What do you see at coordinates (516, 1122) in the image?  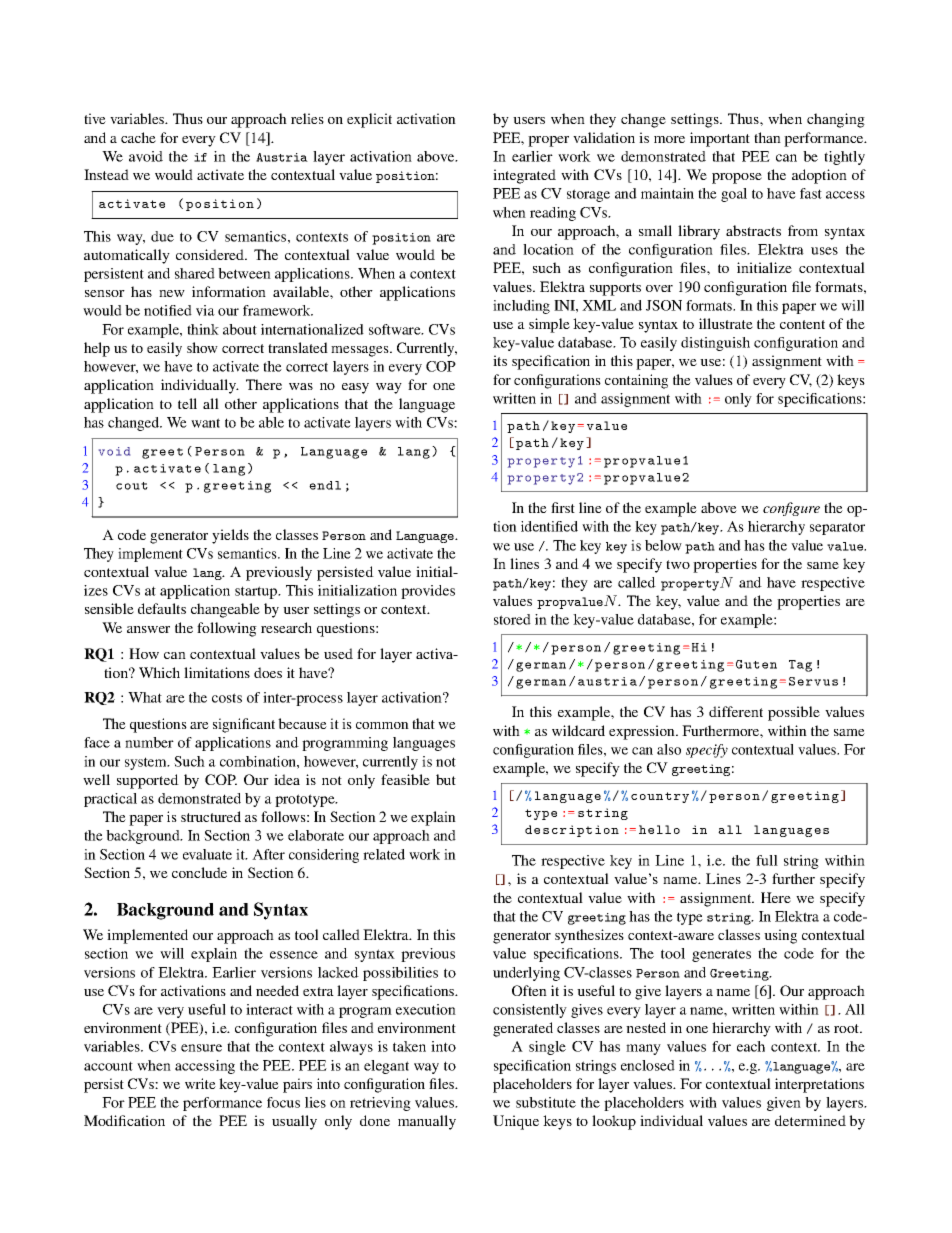 I see `Unique` at bounding box center [516, 1122].
